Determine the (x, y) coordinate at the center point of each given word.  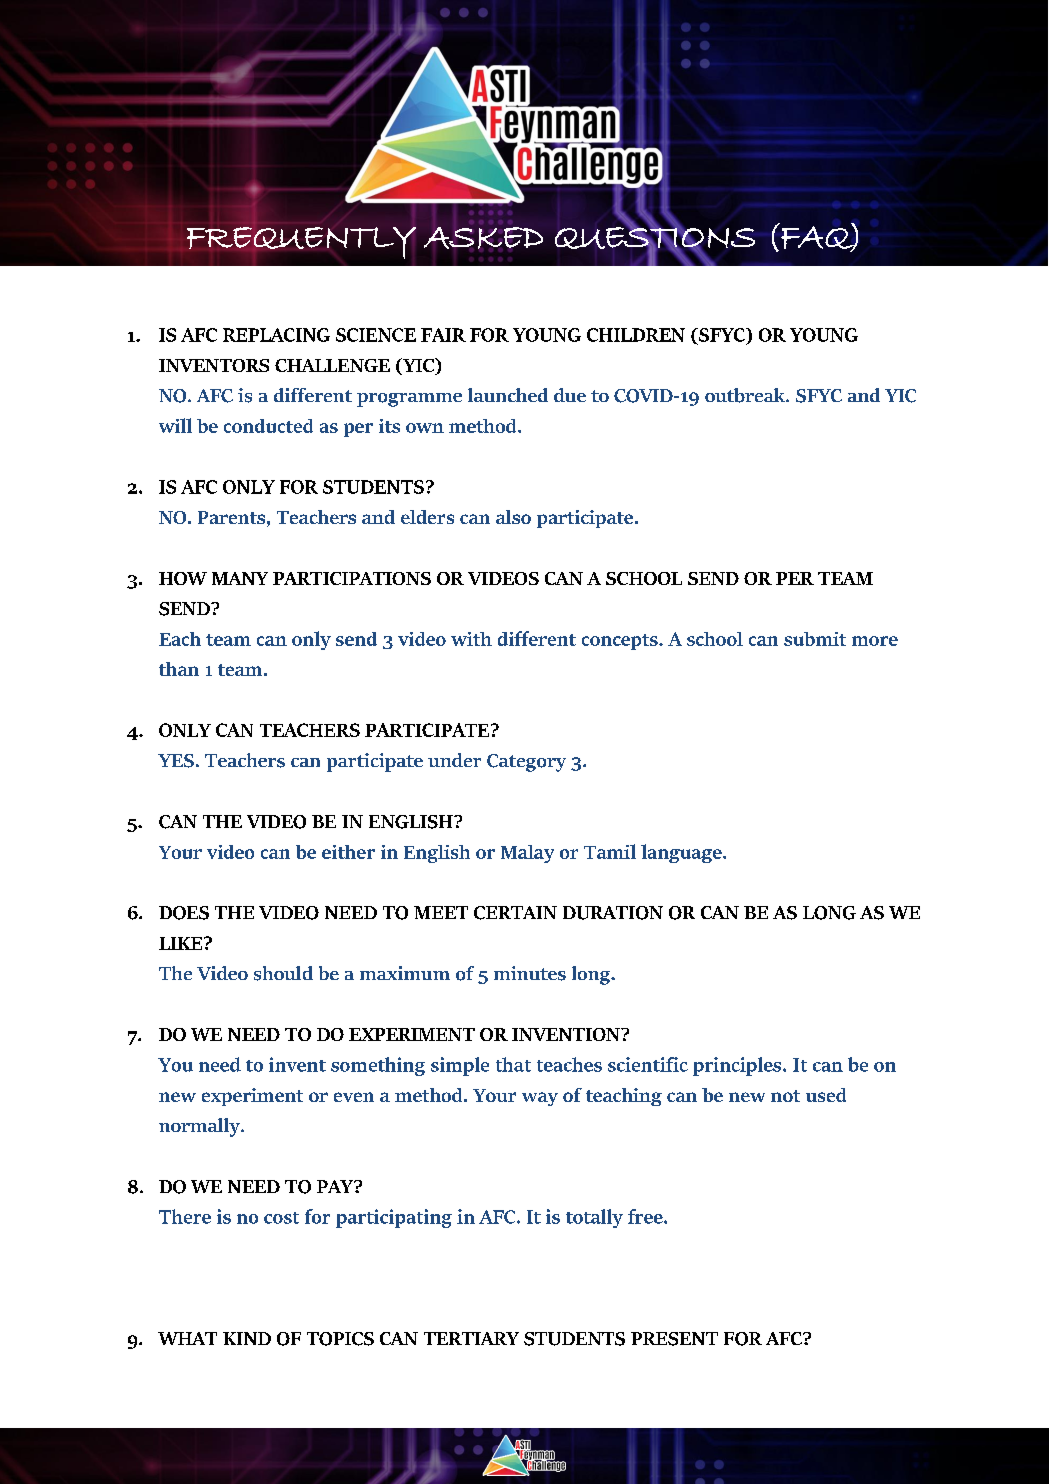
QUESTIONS (655, 238)
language (682, 853)
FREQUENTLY (301, 243)
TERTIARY (471, 1338)
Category (526, 763)
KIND (247, 1338)
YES (176, 761)
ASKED (483, 238)
